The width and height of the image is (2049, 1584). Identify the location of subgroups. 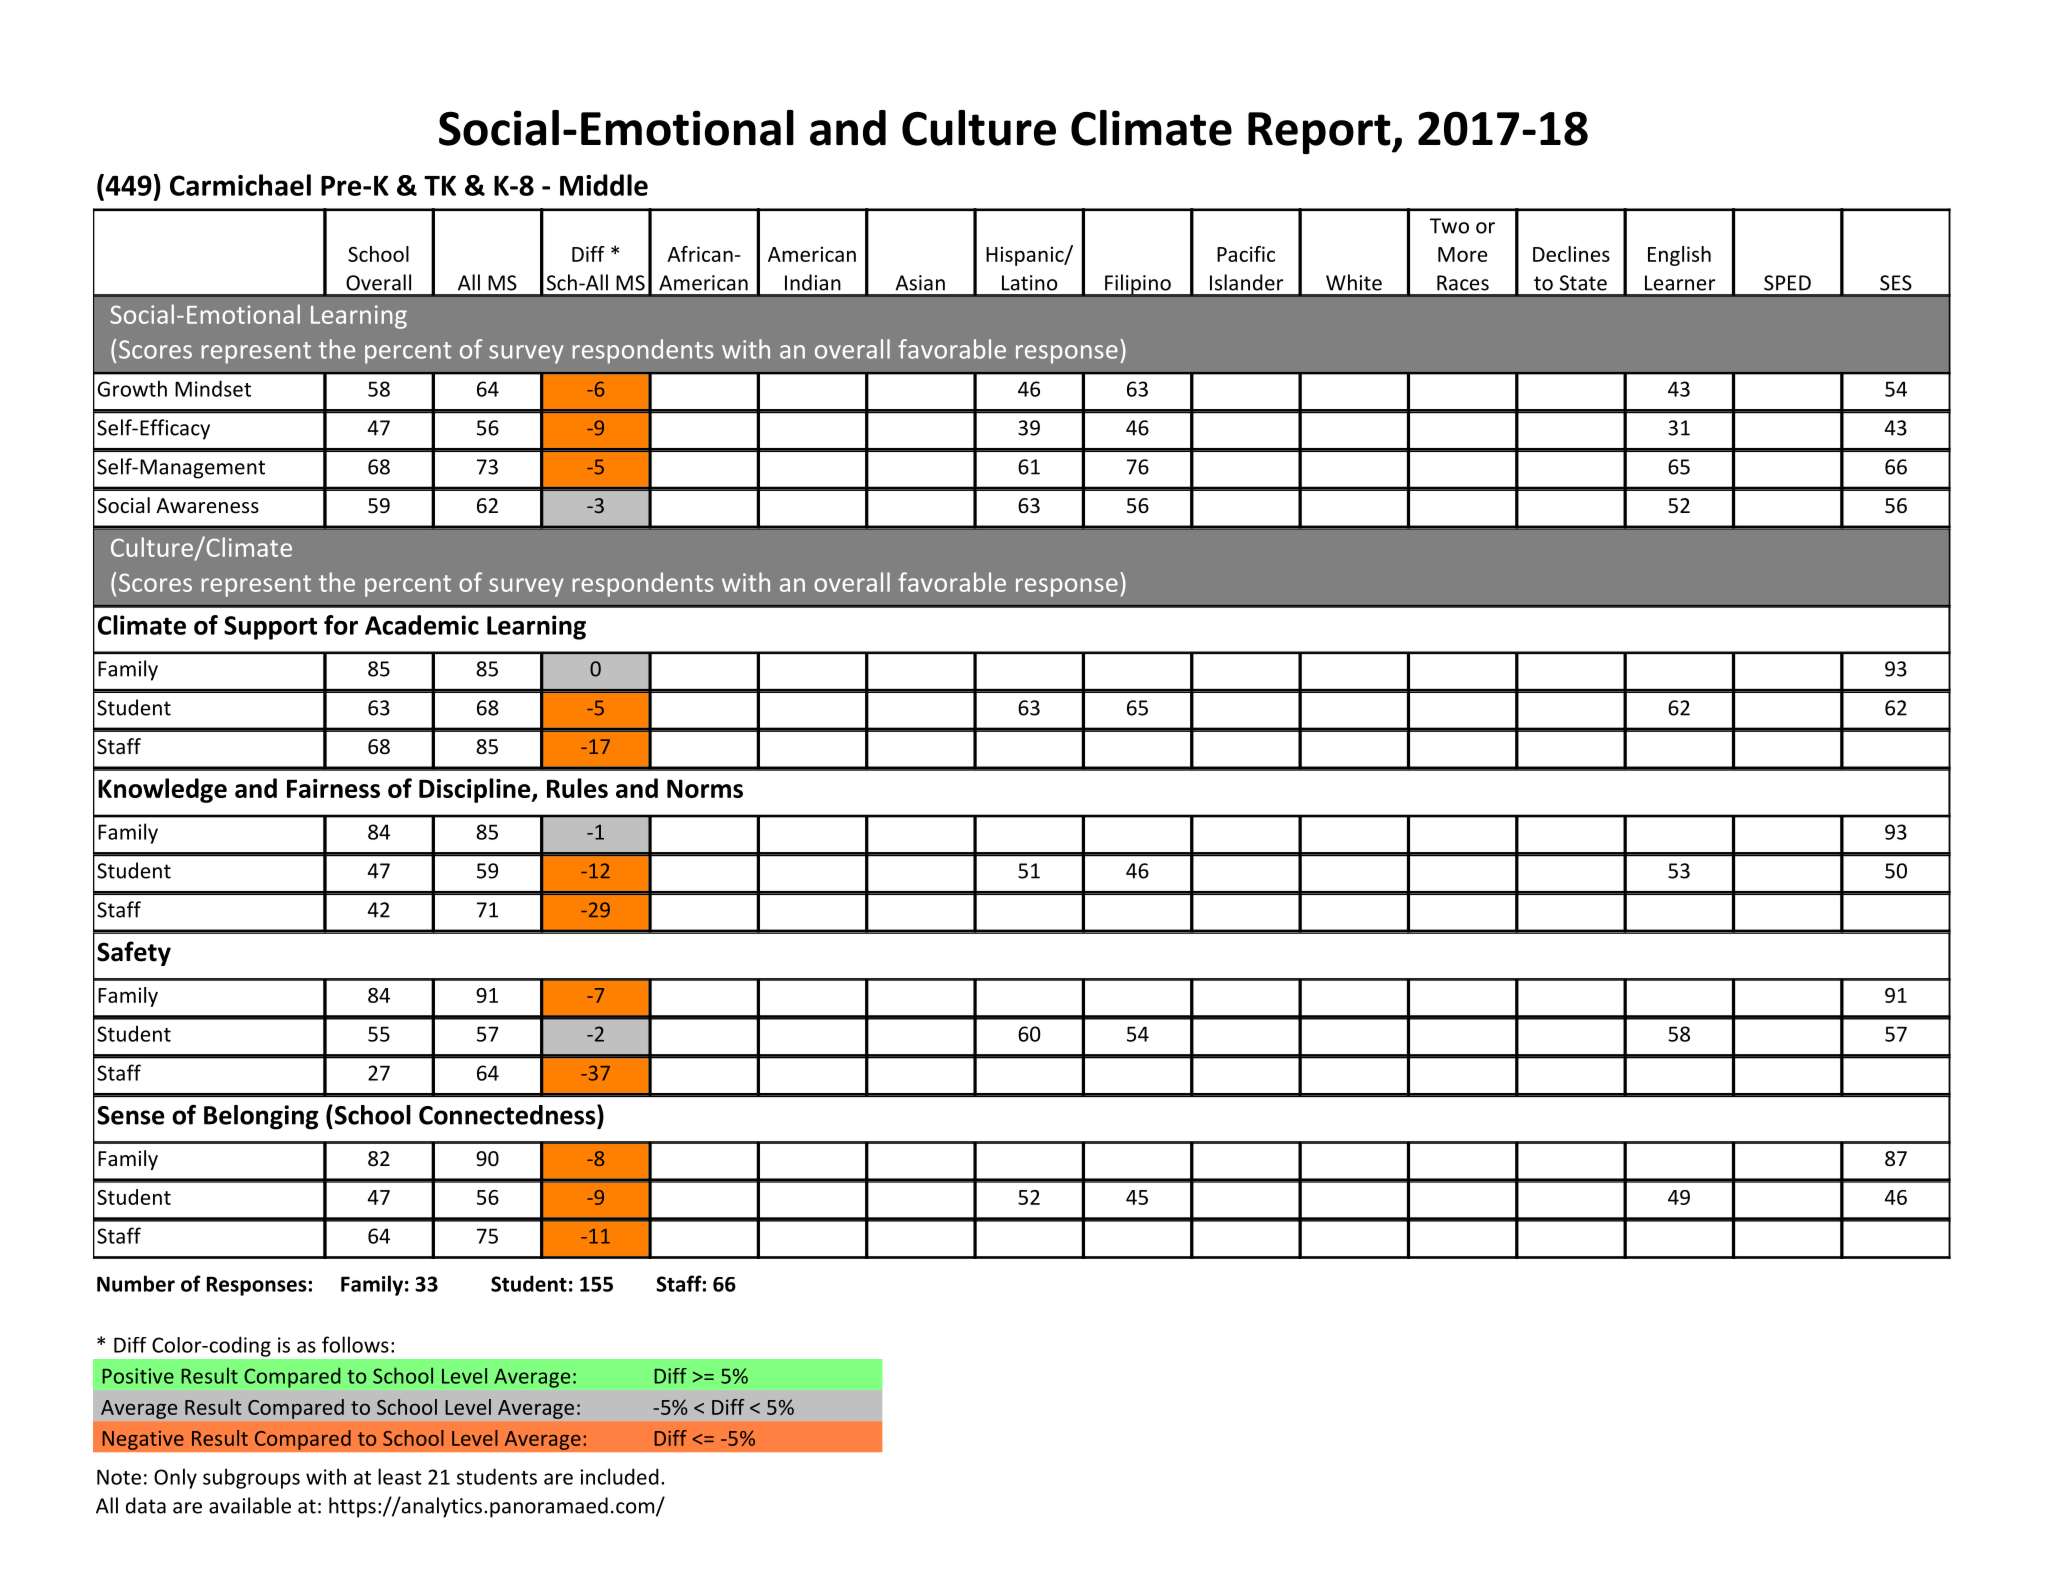
(251, 1478).
